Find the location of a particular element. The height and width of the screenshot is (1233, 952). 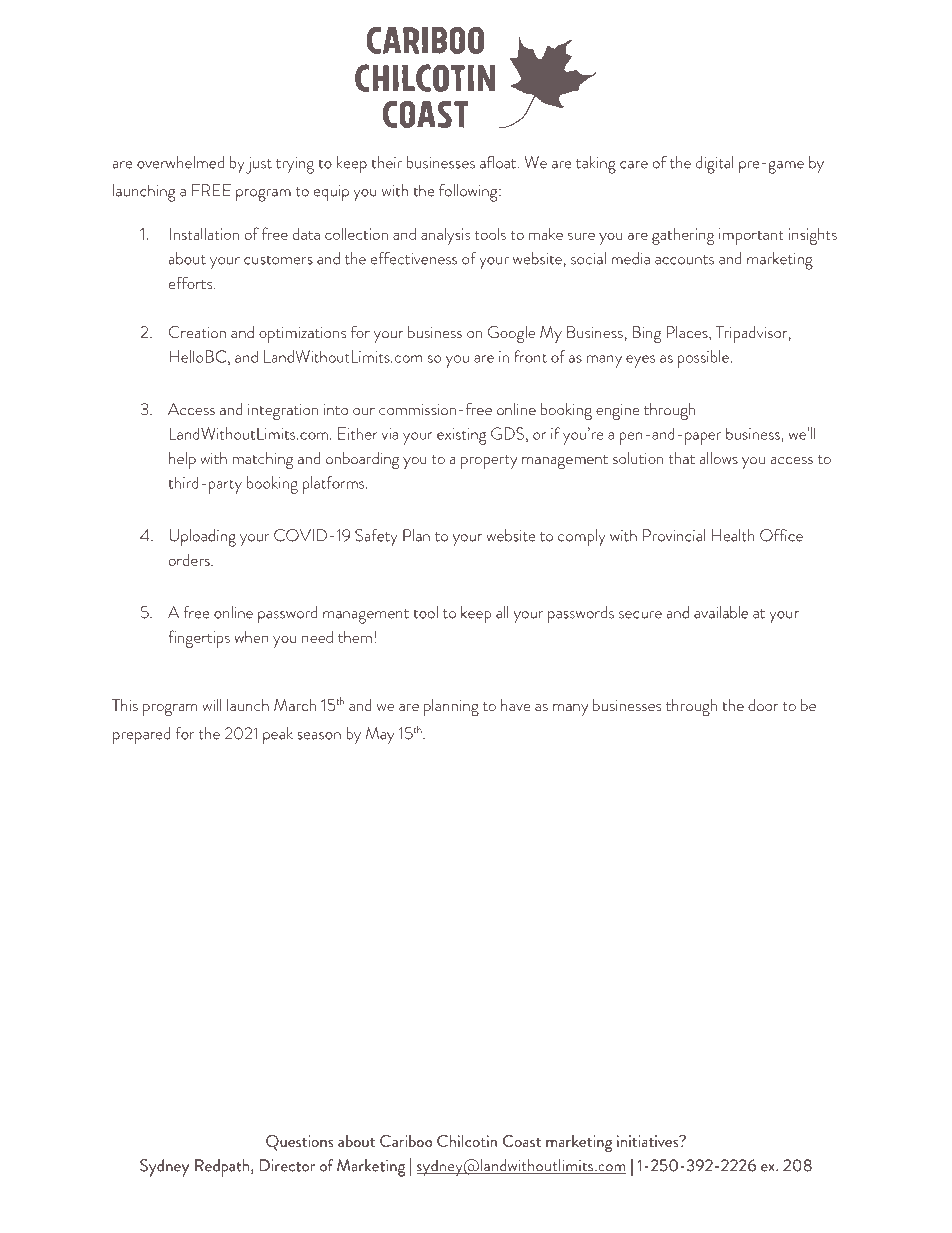

digital is located at coordinates (714, 165).
